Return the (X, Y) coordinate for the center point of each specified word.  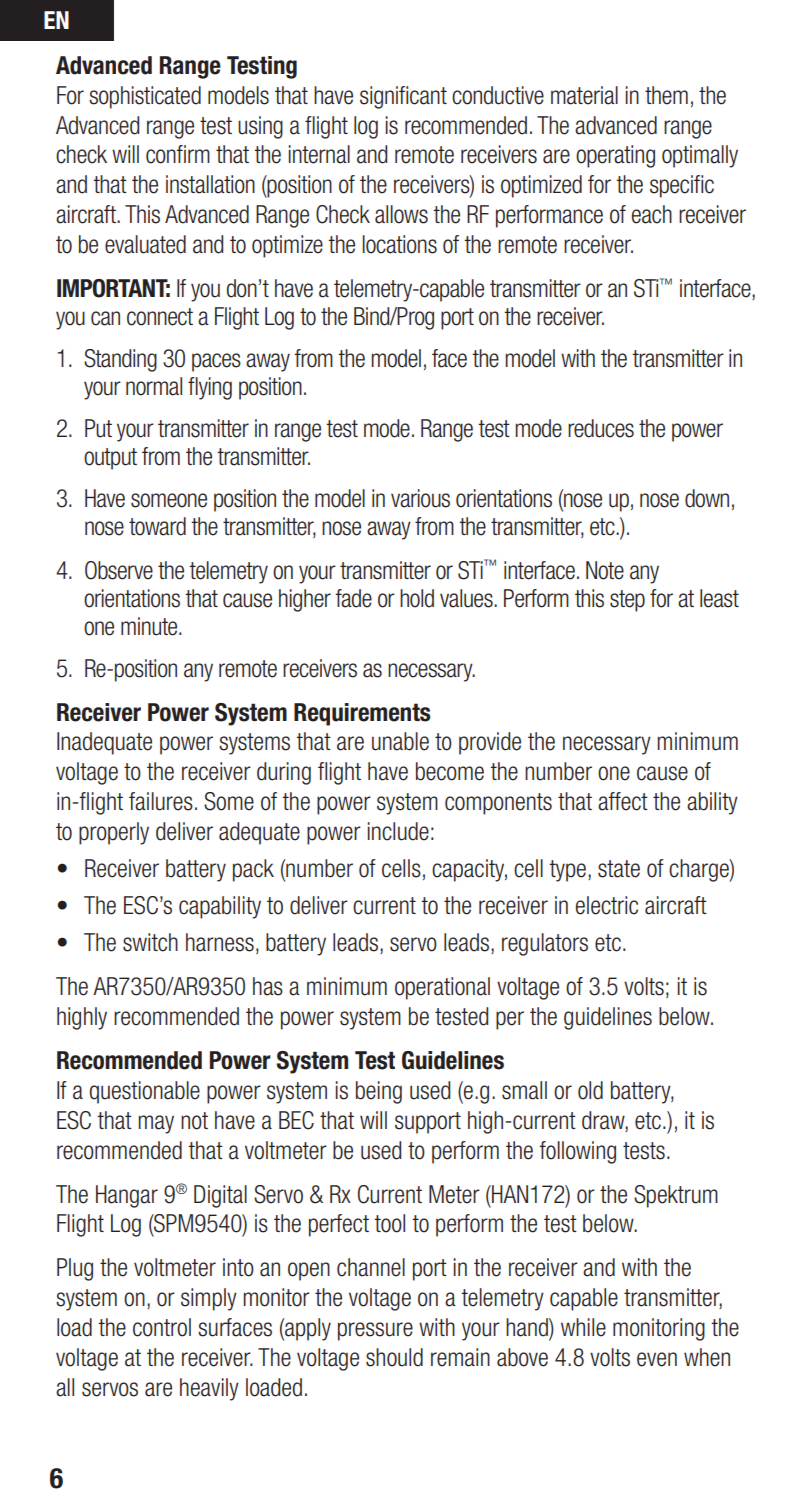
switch (150, 942)
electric (607, 905)
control (162, 1327)
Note (605, 570)
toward (157, 526)
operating (615, 156)
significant (403, 97)
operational (442, 988)
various (420, 498)
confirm (178, 154)
